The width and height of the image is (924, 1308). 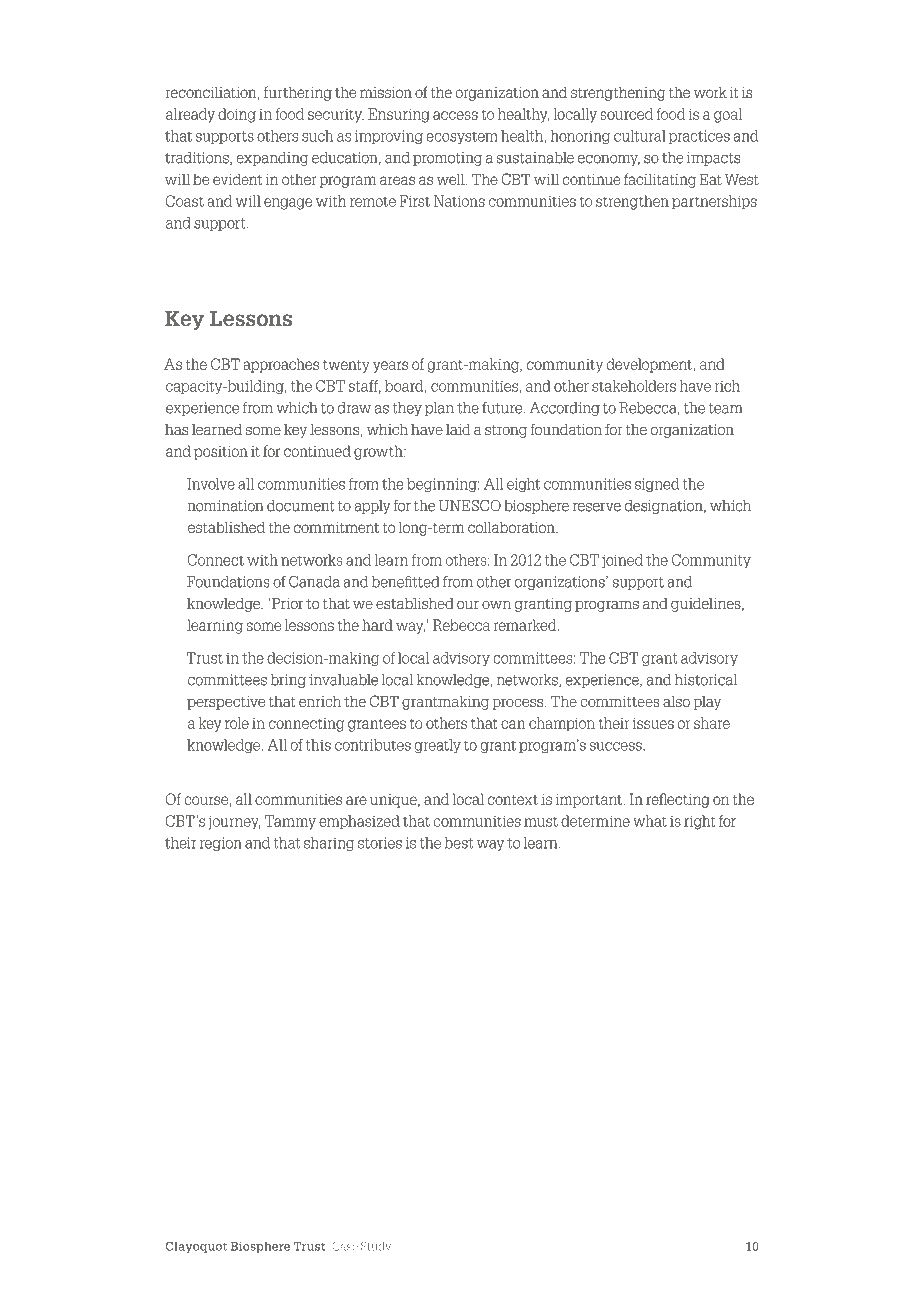 I want to click on doing, so click(x=237, y=115).
